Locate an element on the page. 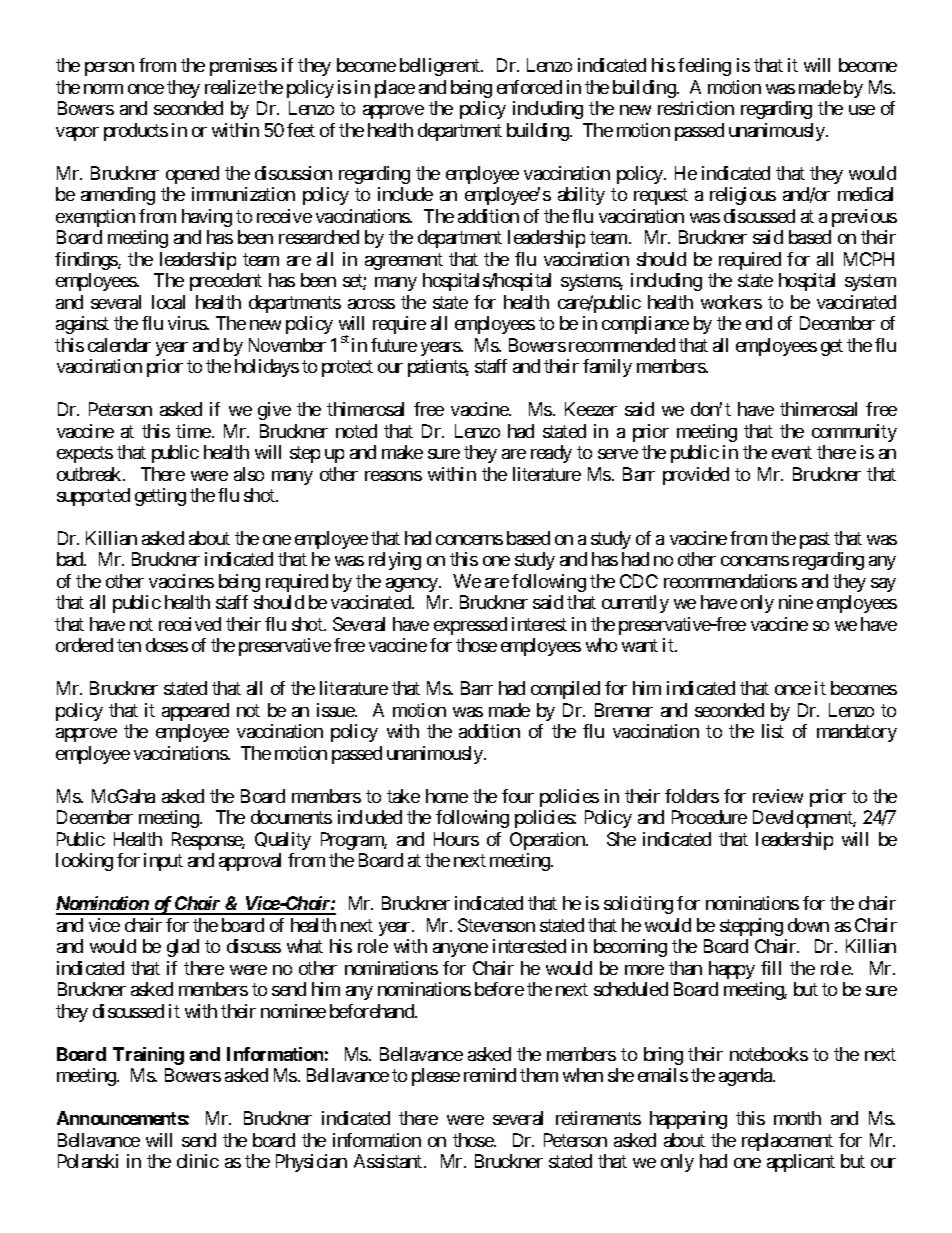 This document has height=1233, width=952. enforced is located at coordinates (529, 87).
